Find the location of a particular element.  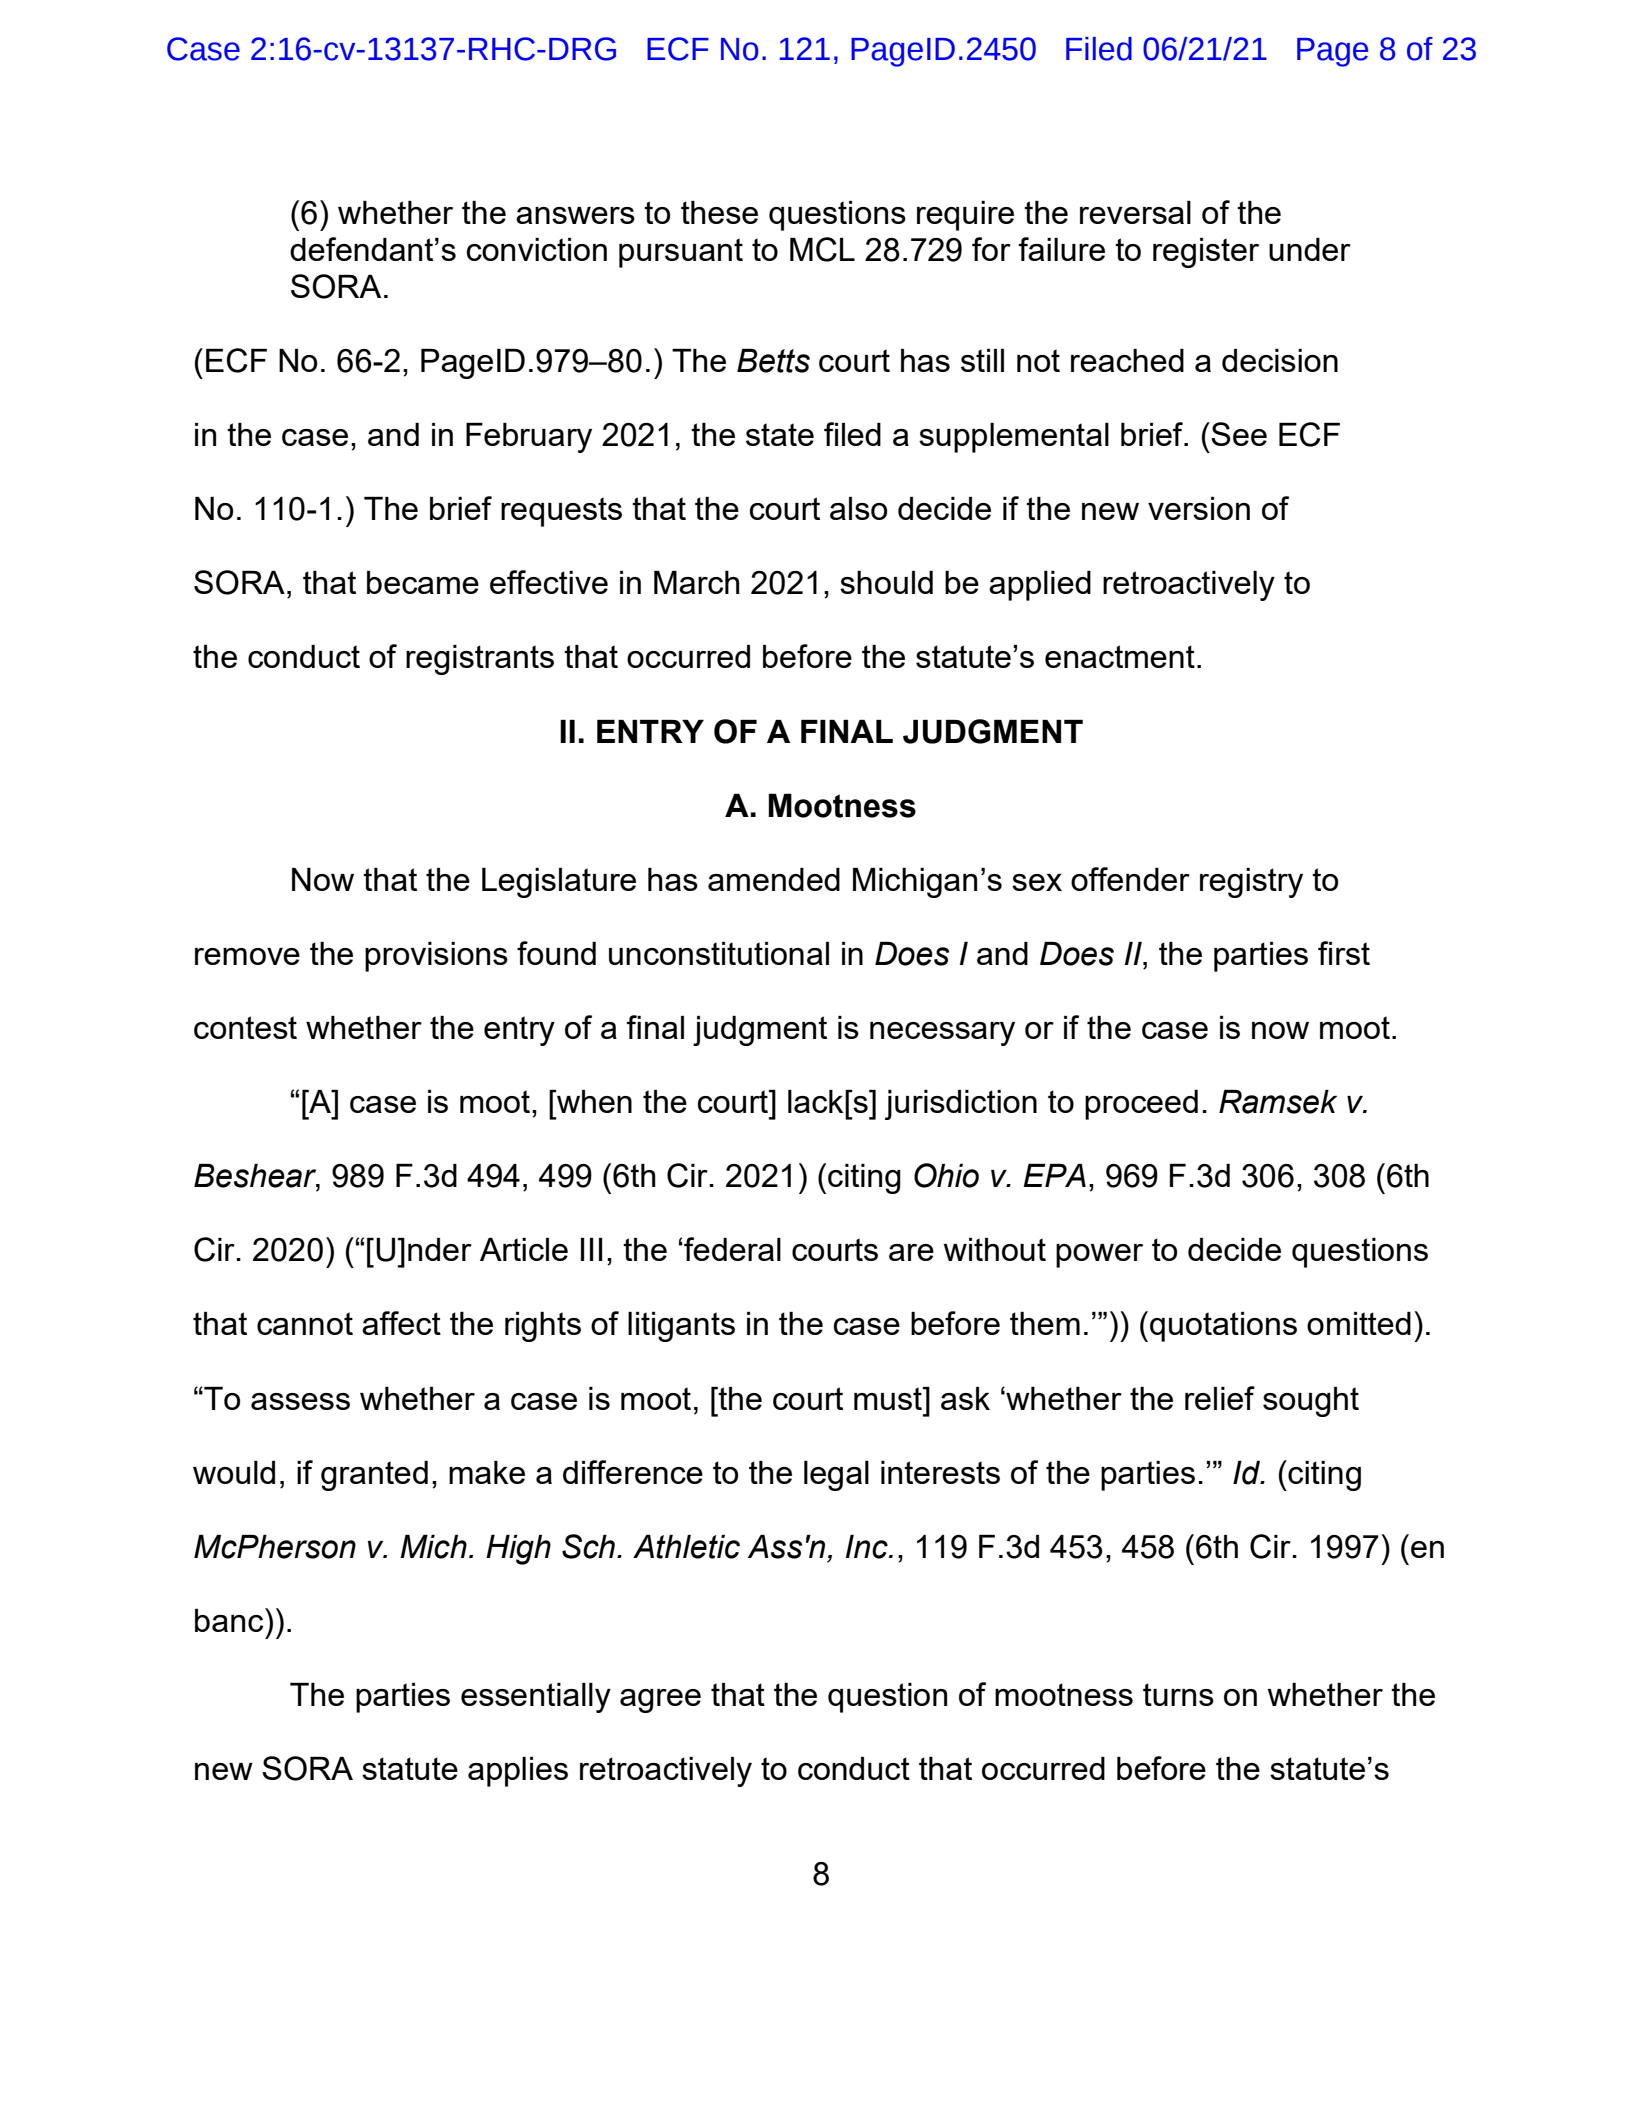

applies is located at coordinates (518, 1772).
